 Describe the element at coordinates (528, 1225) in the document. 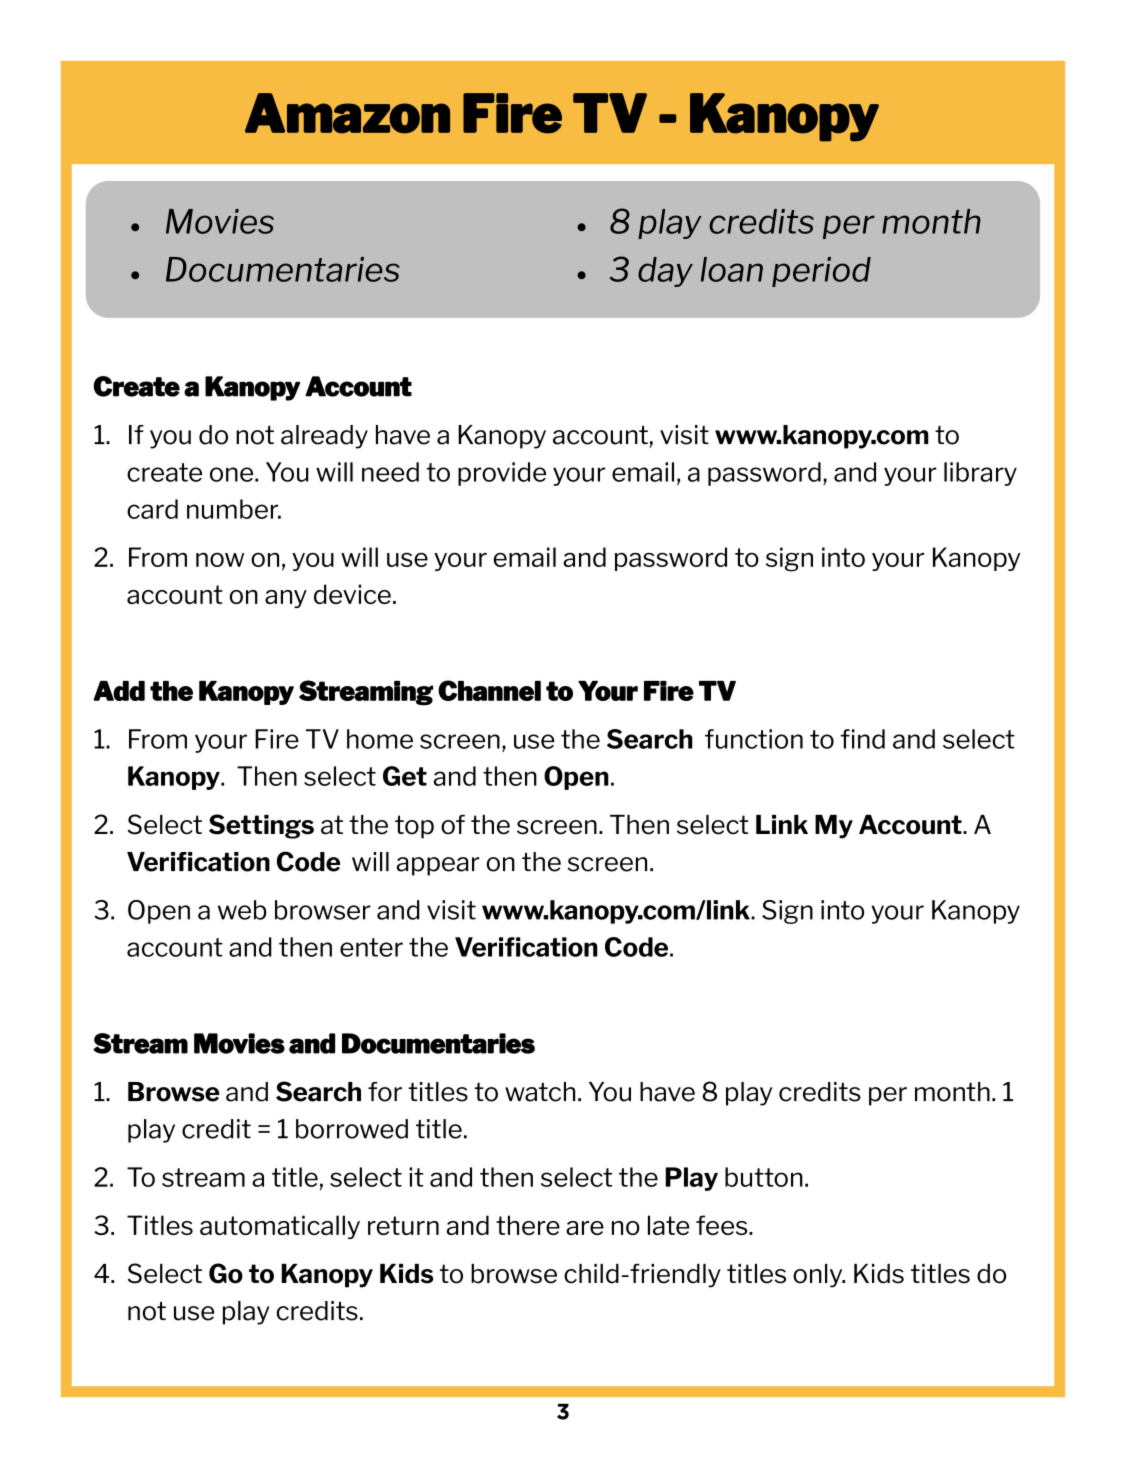

I see `there` at that location.
